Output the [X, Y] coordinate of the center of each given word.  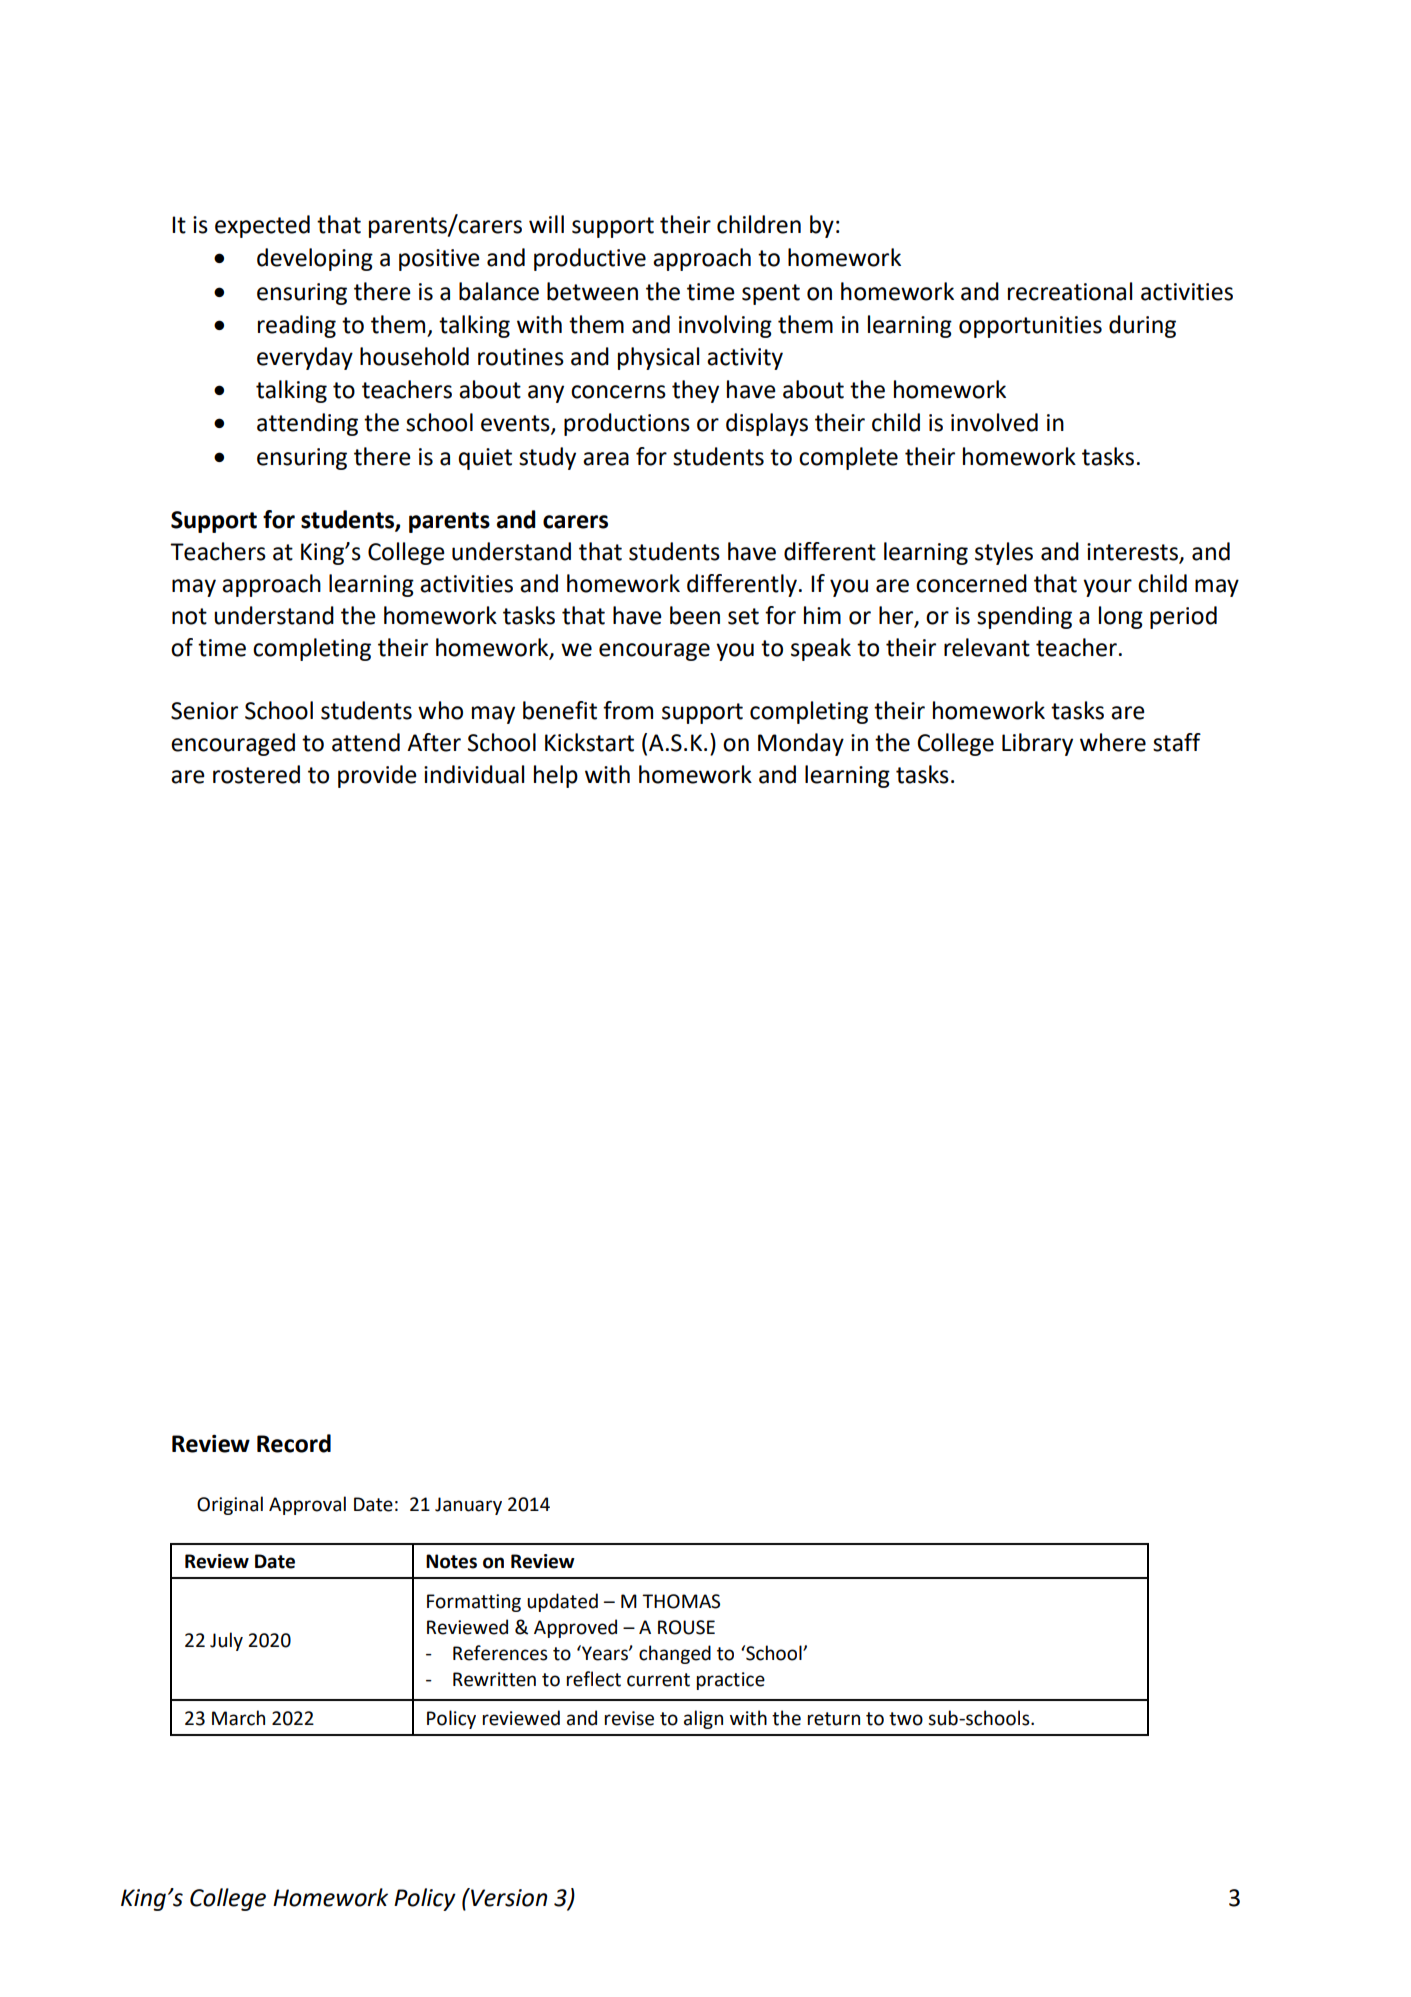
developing [315, 259]
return [834, 1719]
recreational [1070, 291]
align [703, 1719]
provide [377, 776]
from [628, 710]
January [468, 1506]
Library [1037, 744]
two [906, 1719]
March [238, 1718]
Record [294, 1443]
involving [725, 326]
